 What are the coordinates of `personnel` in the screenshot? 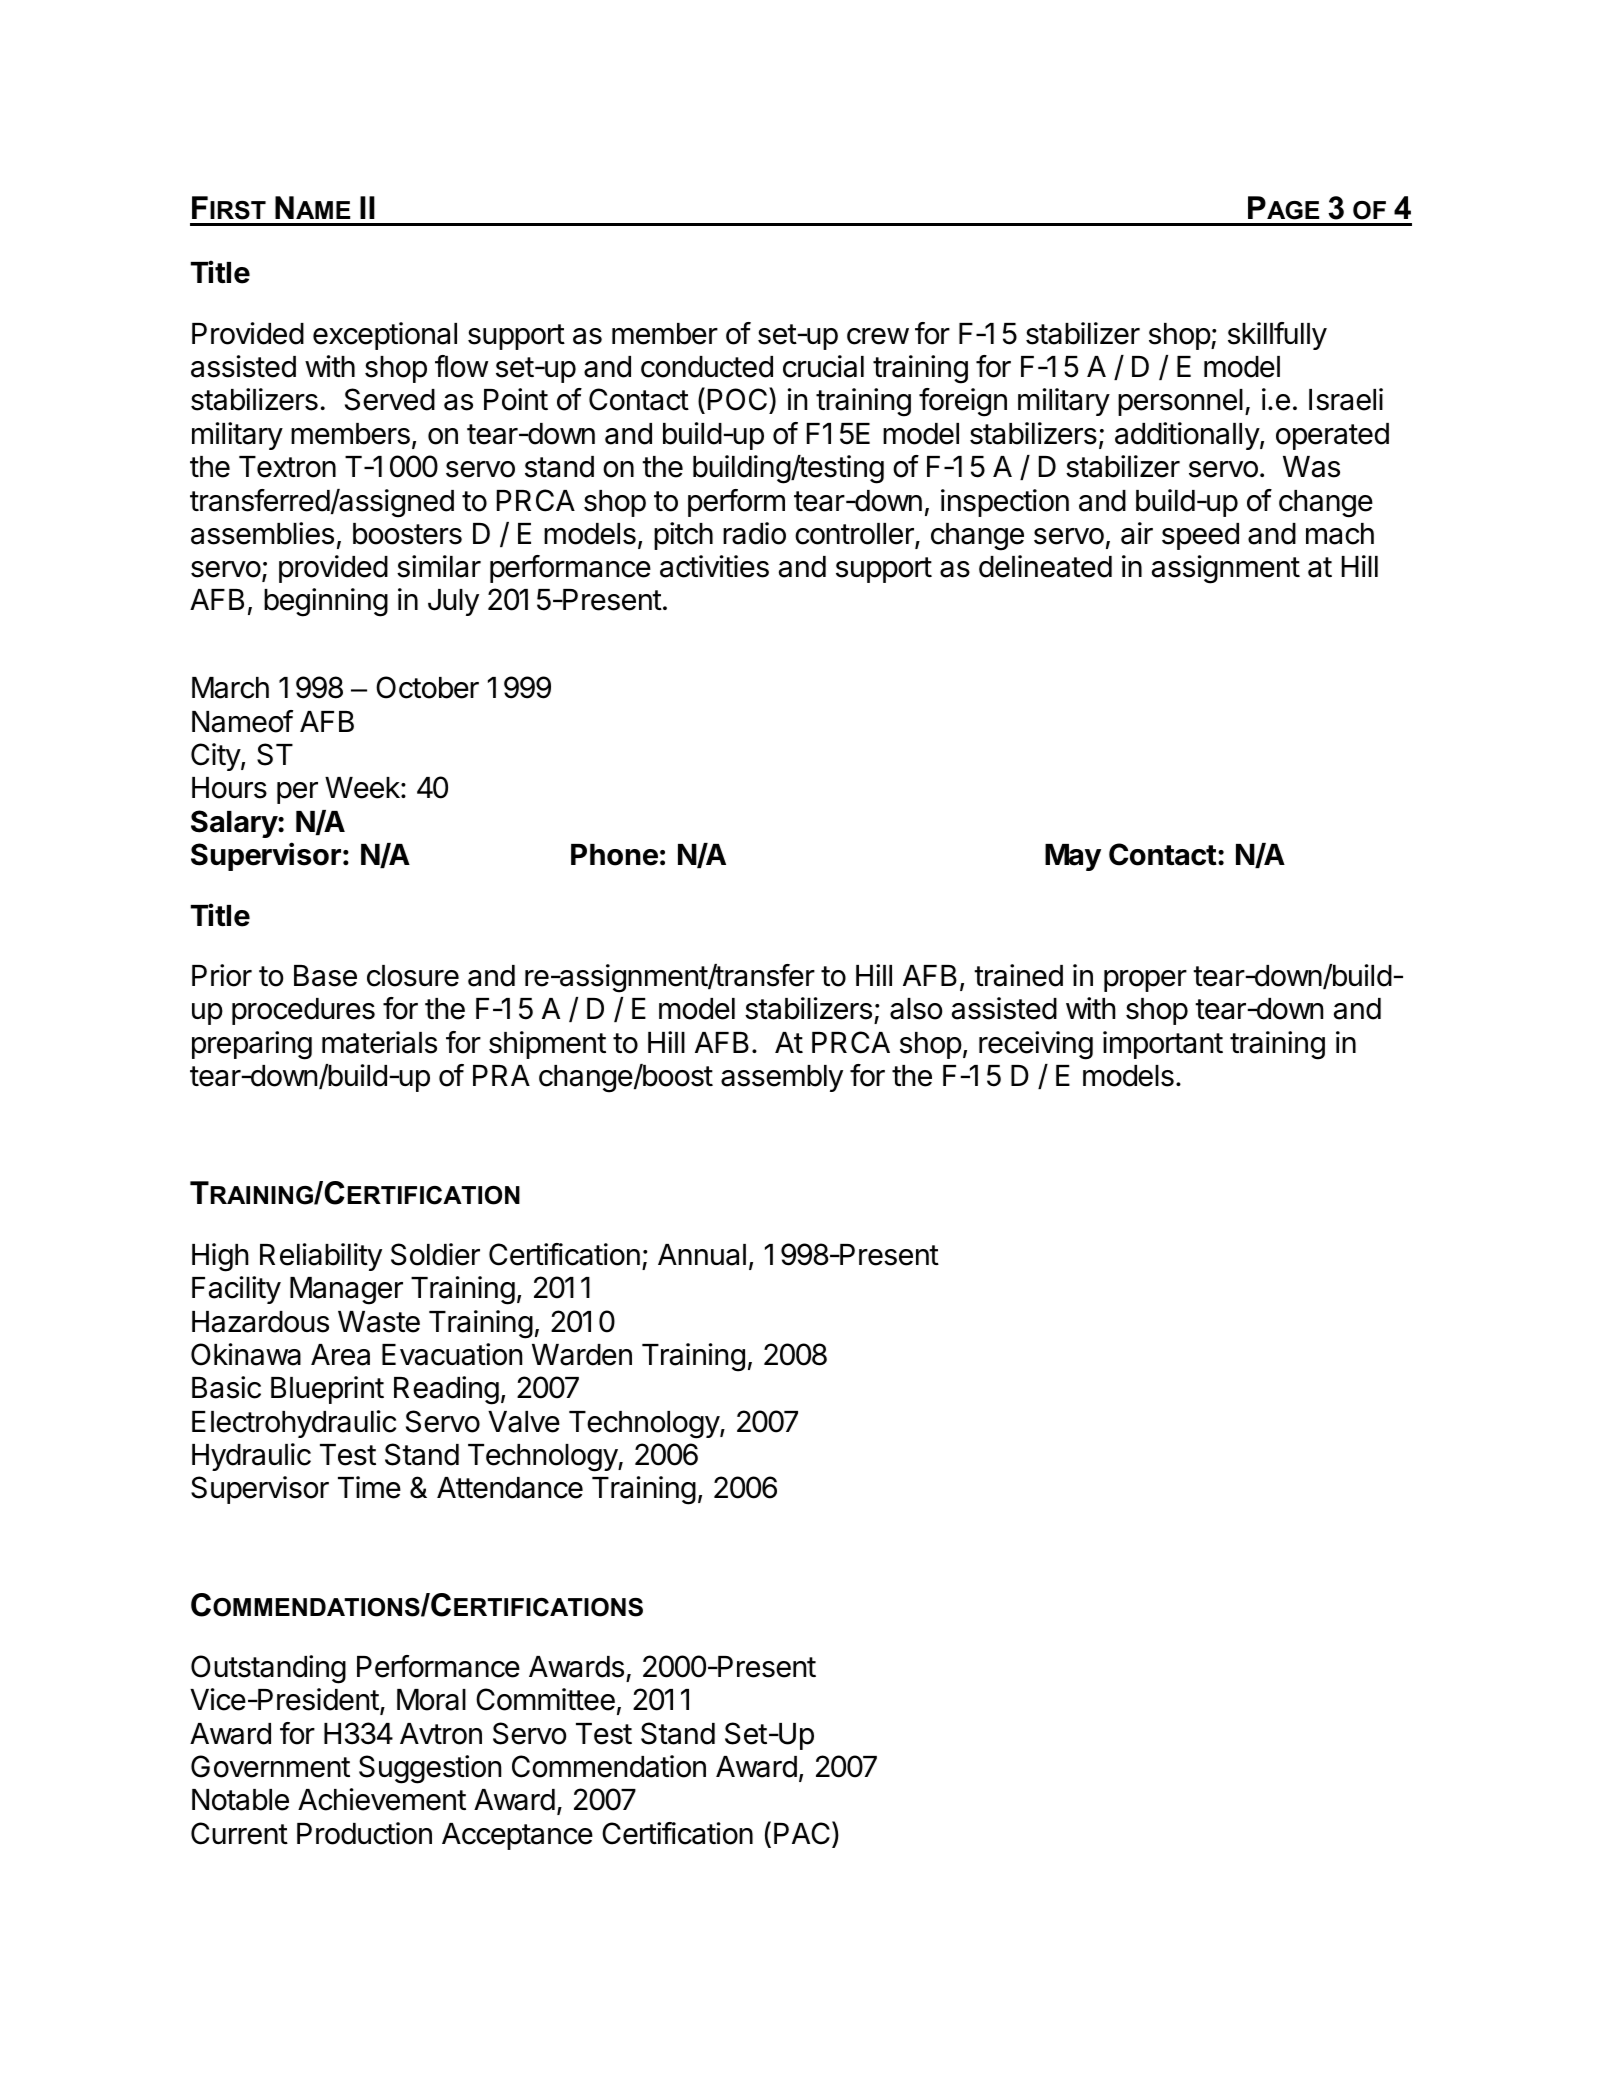 It's located at (1180, 402).
